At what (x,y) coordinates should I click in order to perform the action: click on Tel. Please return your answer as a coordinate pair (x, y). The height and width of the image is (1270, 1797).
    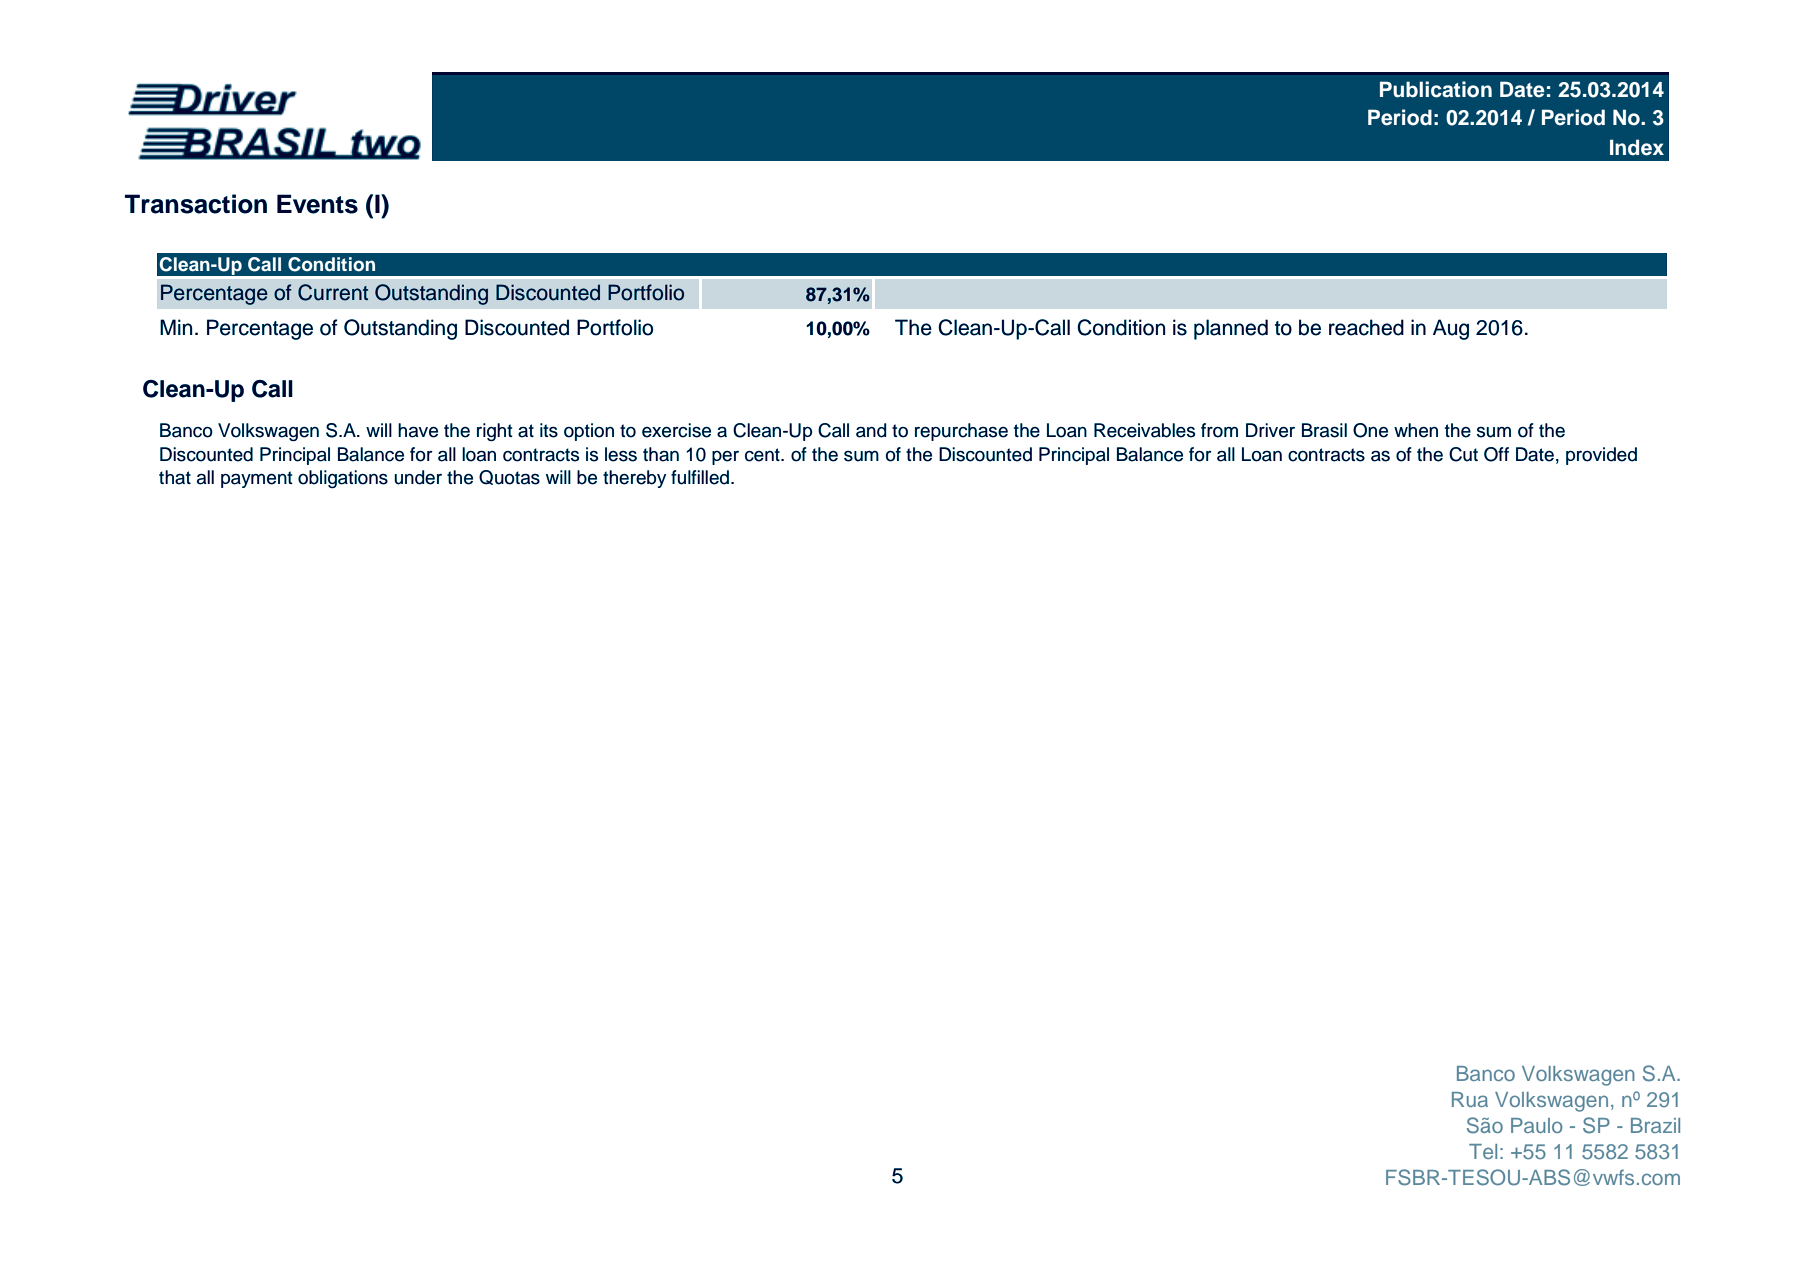
    Looking at the image, I should click on (1483, 1151).
